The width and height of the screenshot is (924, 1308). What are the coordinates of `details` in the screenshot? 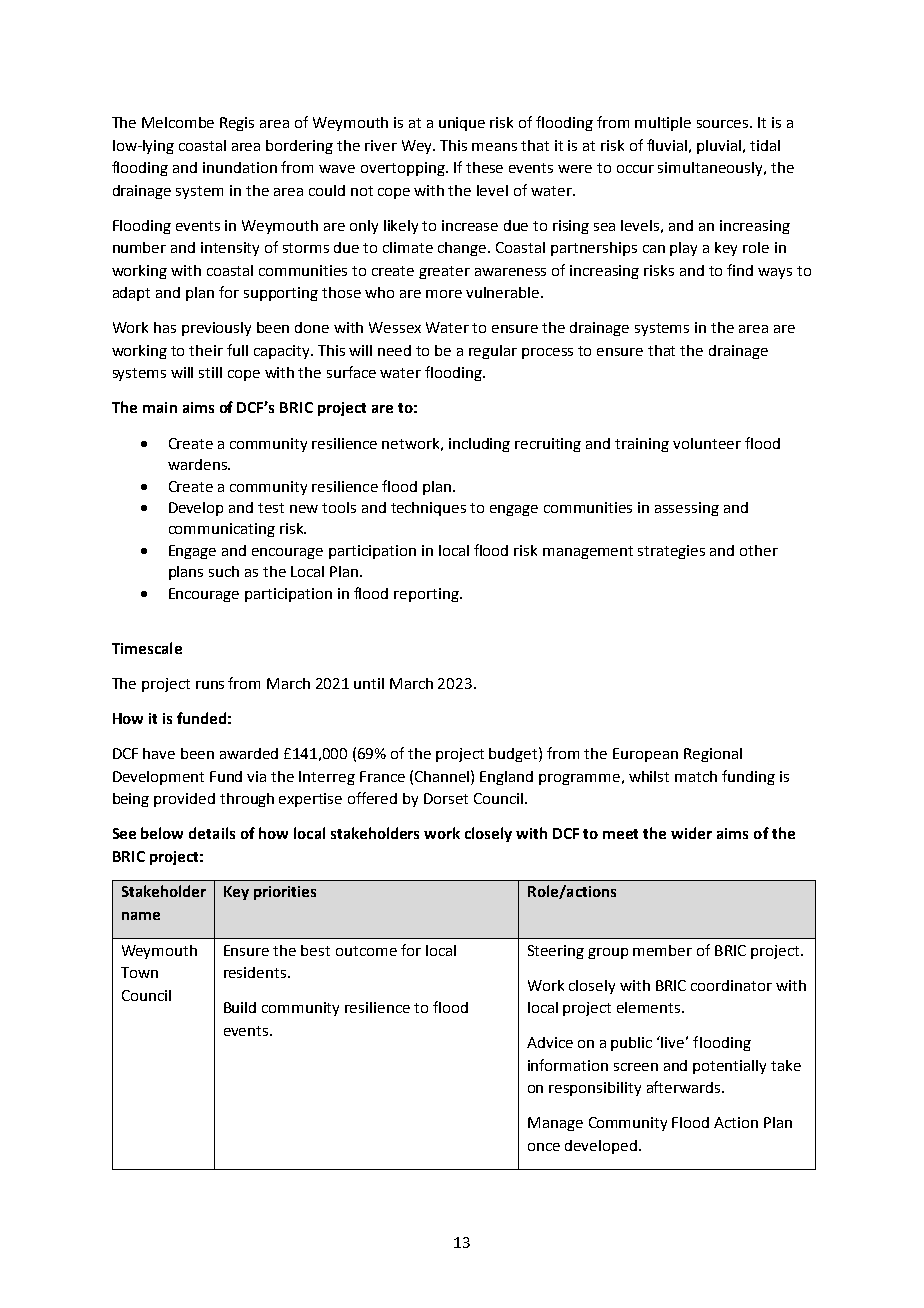 It's located at (212, 833).
